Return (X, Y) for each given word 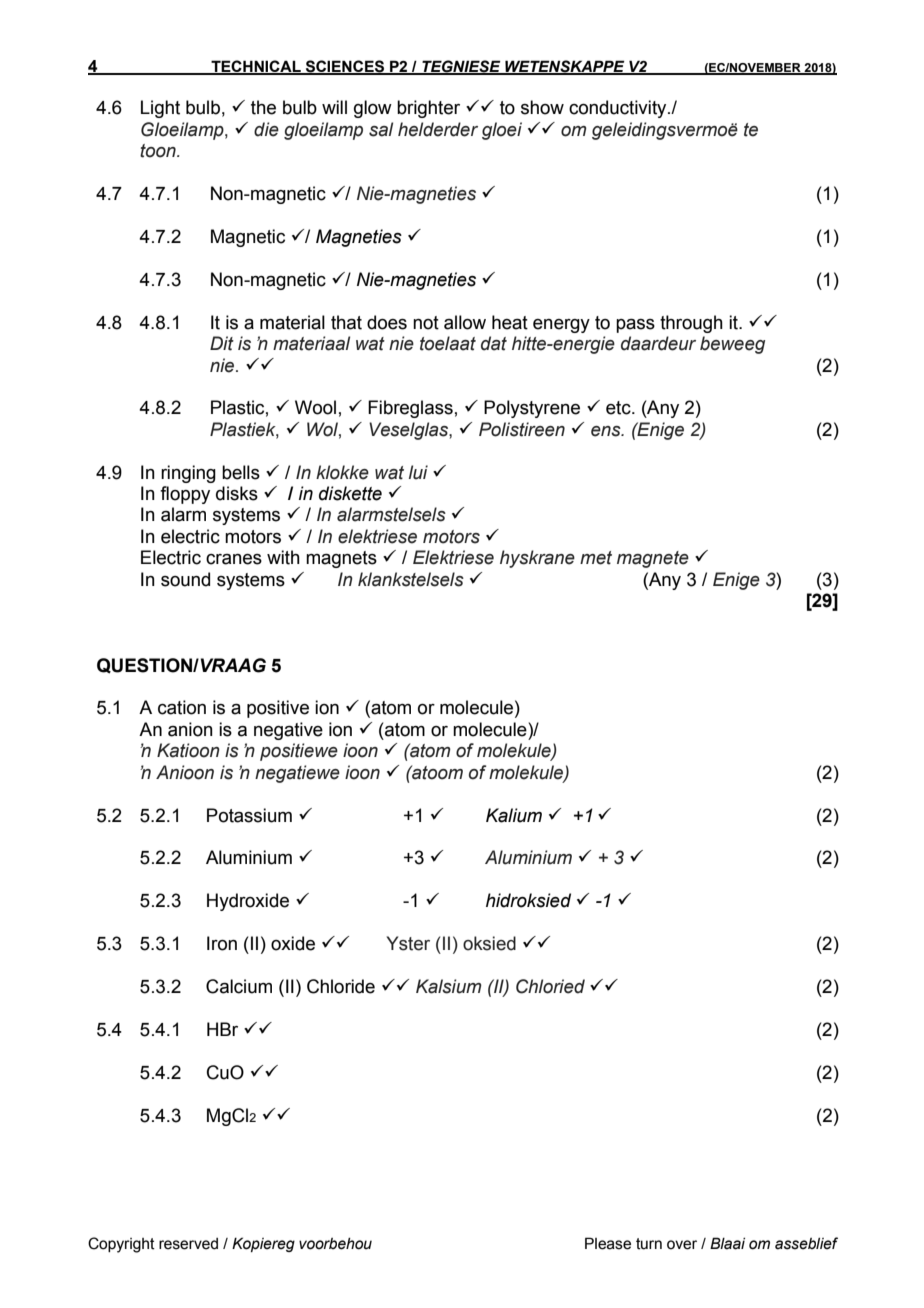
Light (160, 109)
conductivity (619, 109)
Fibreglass (410, 409)
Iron (222, 943)
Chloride (341, 986)
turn (649, 1244)
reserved (188, 1244)
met (596, 558)
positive (278, 709)
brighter (428, 109)
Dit (222, 343)
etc (619, 408)
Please (608, 1243)
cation (182, 707)
